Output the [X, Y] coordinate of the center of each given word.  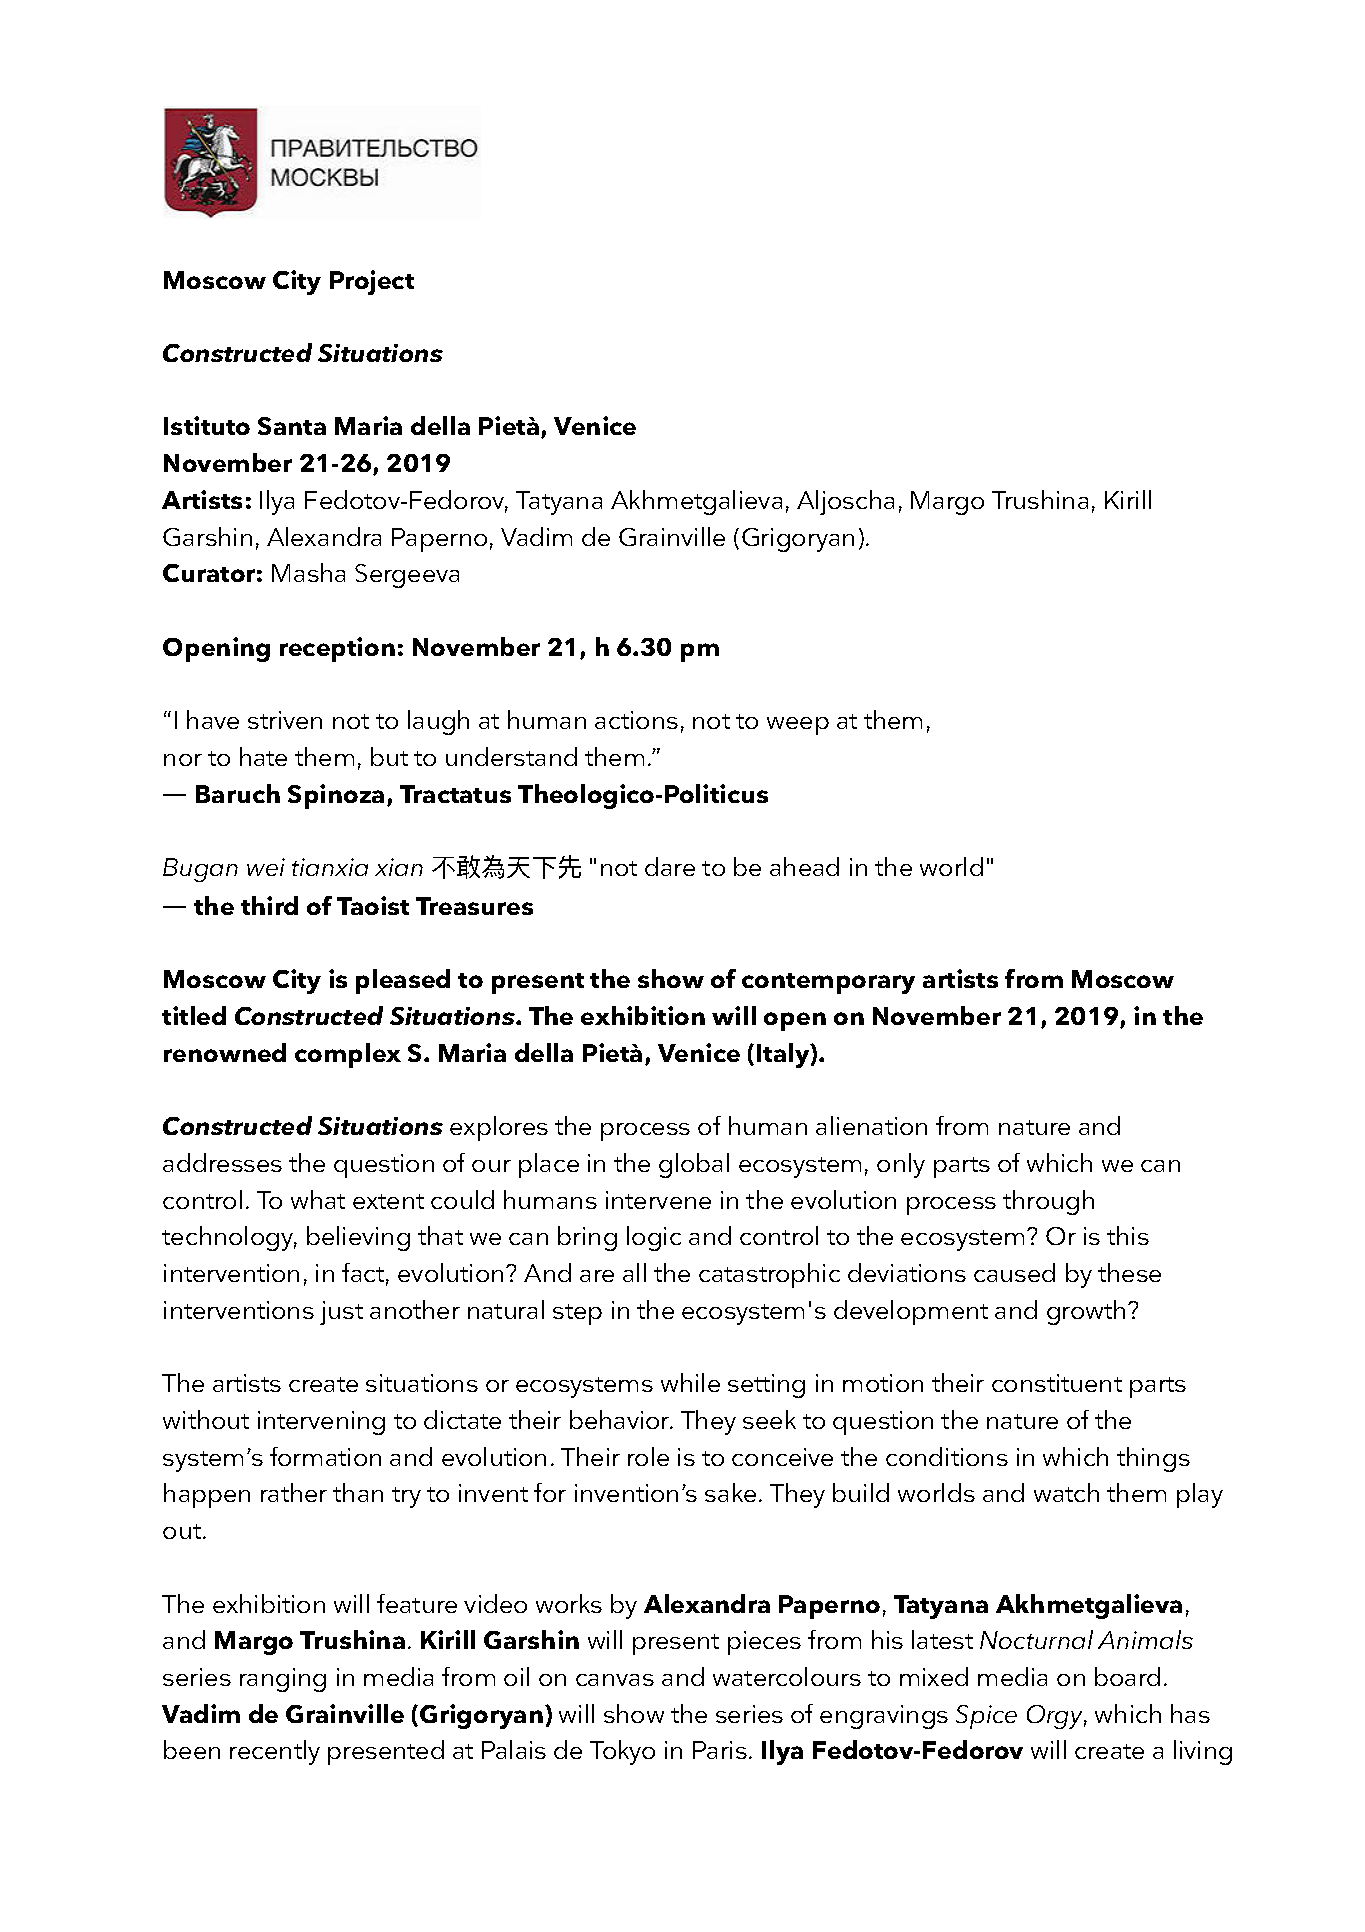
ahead [804, 866]
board [1127, 1676]
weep [798, 726]
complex [348, 1055]
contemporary [828, 983]
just [341, 1313]
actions [636, 720]
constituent [1057, 1383]
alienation [871, 1125]
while [690, 1382]
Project [372, 282]
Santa [292, 426]
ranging [283, 1680]
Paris [720, 1750]
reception [337, 649]
